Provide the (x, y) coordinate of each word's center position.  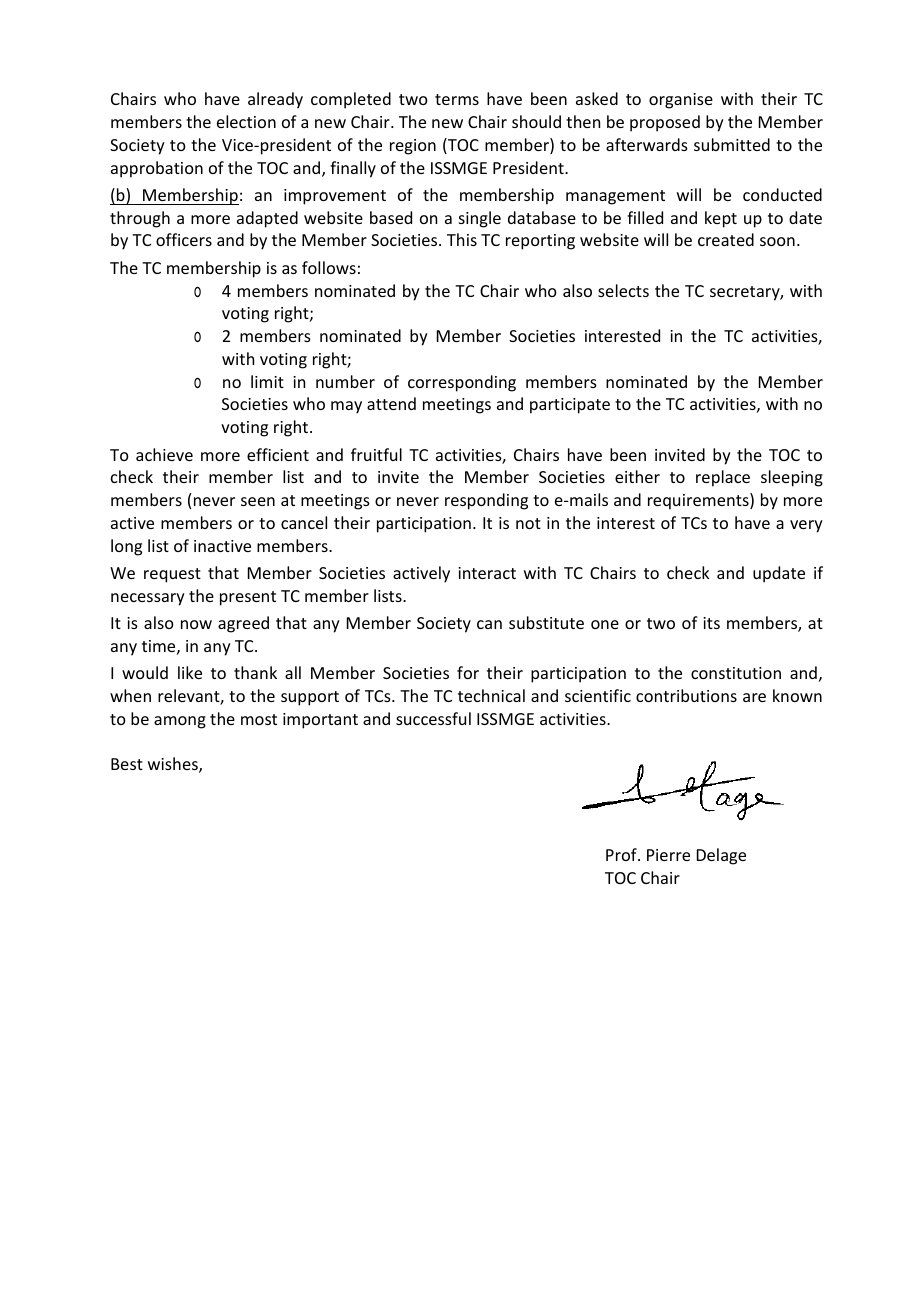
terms (457, 99)
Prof (622, 854)
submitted (732, 144)
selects (623, 290)
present (248, 598)
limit (267, 381)
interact (487, 573)
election (246, 121)
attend (391, 403)
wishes (174, 765)
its (711, 623)
